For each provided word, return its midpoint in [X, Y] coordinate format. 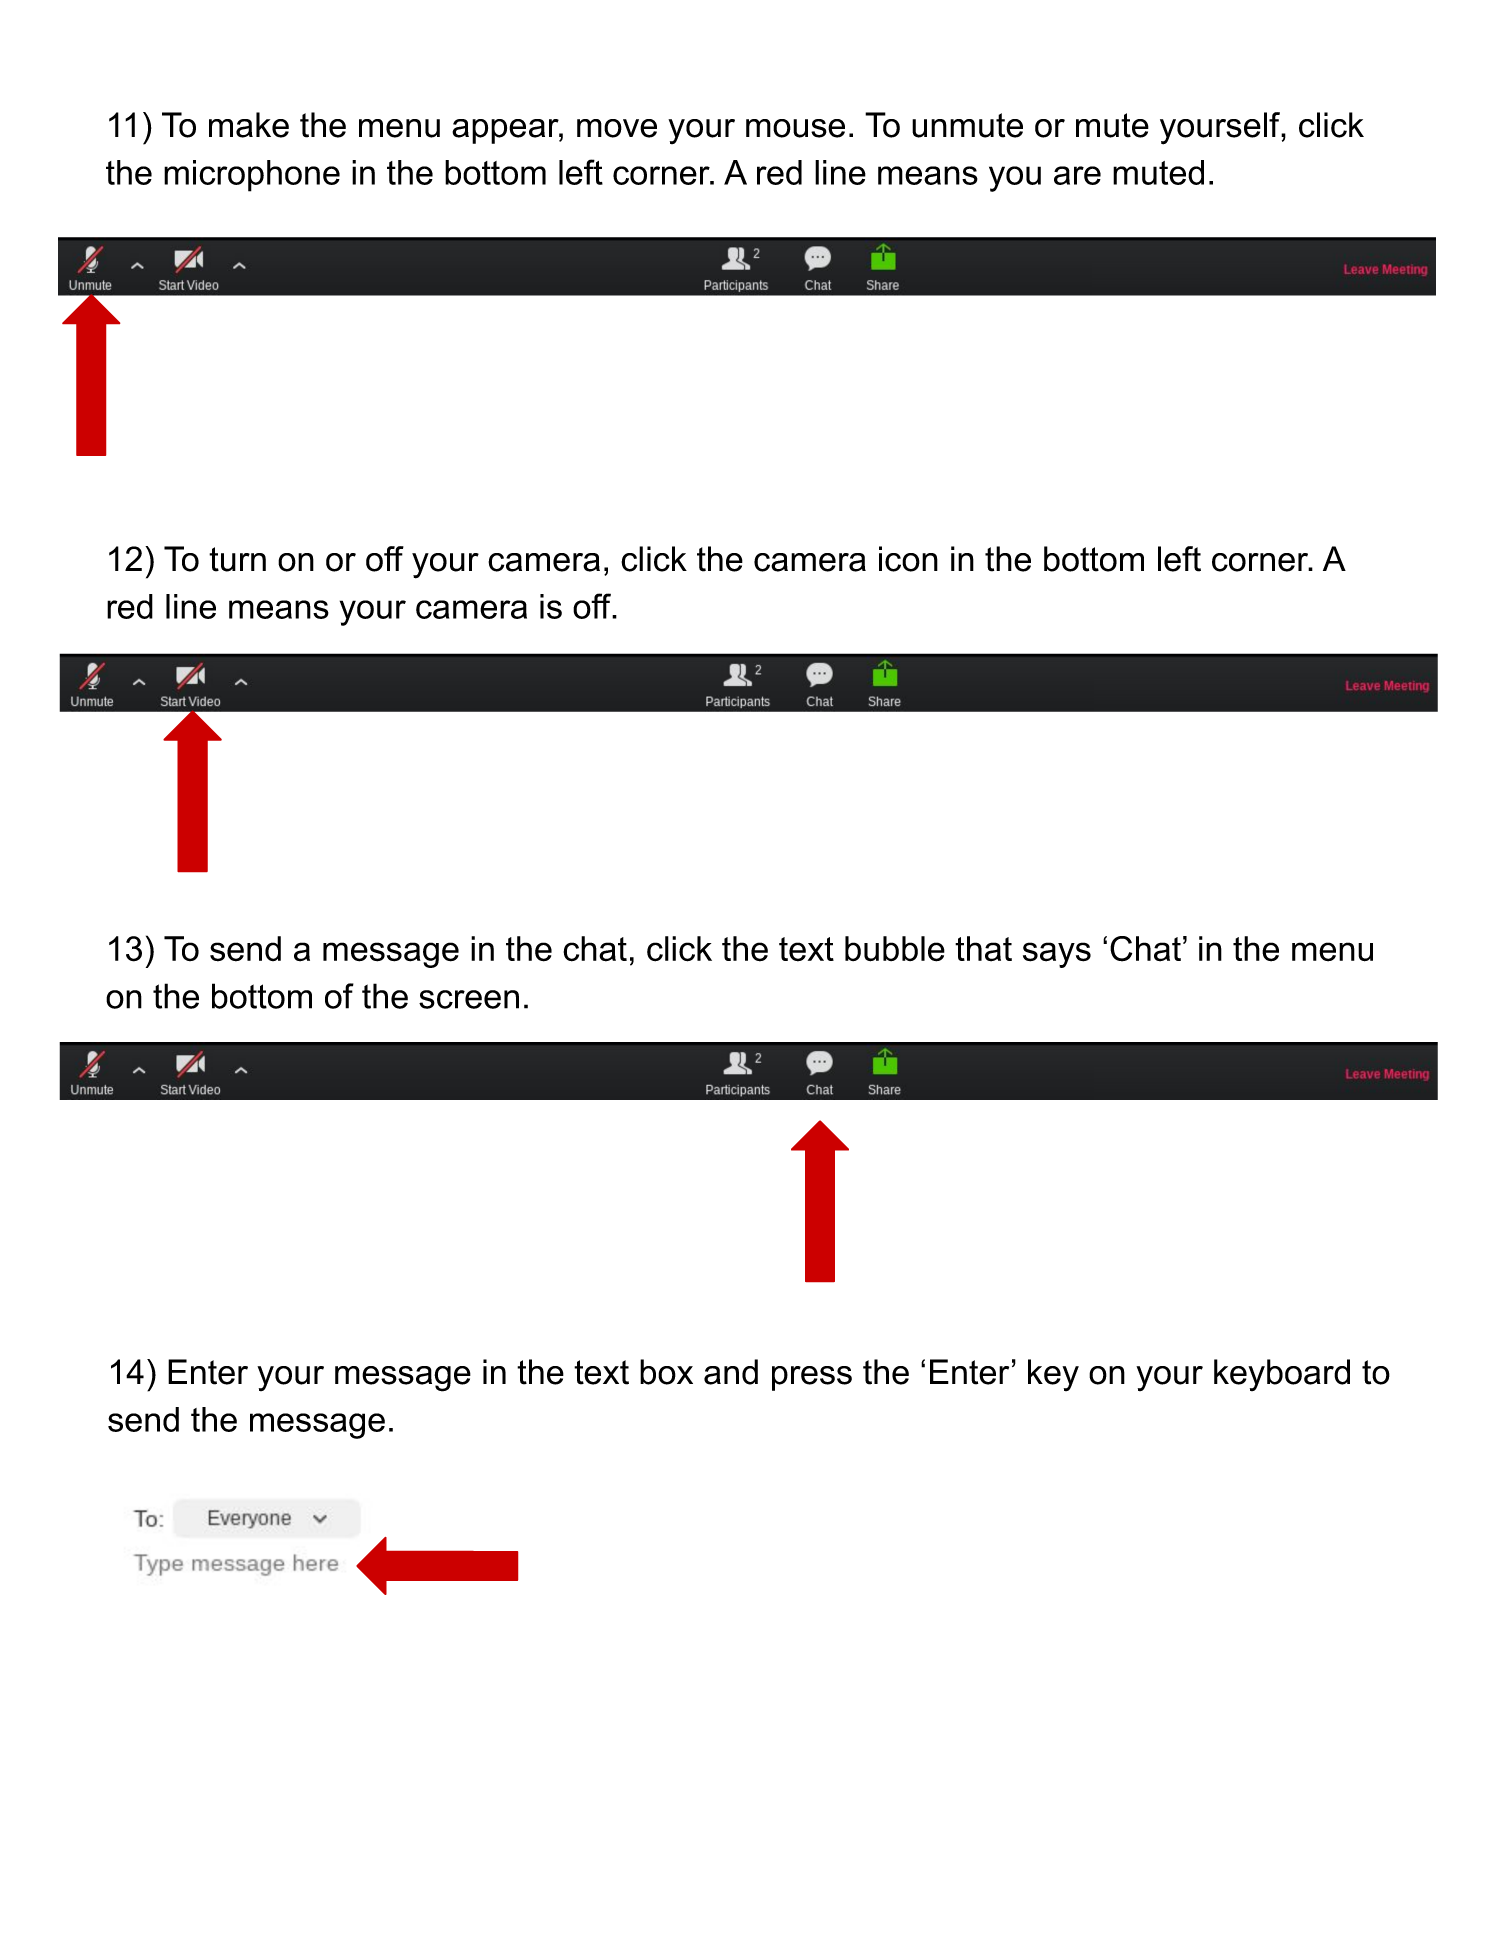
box [666, 1372]
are [1077, 175]
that [983, 949]
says [1057, 955]
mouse [795, 128]
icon [908, 559]
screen [469, 999]
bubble [895, 949]
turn [237, 559]
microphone [252, 176]
